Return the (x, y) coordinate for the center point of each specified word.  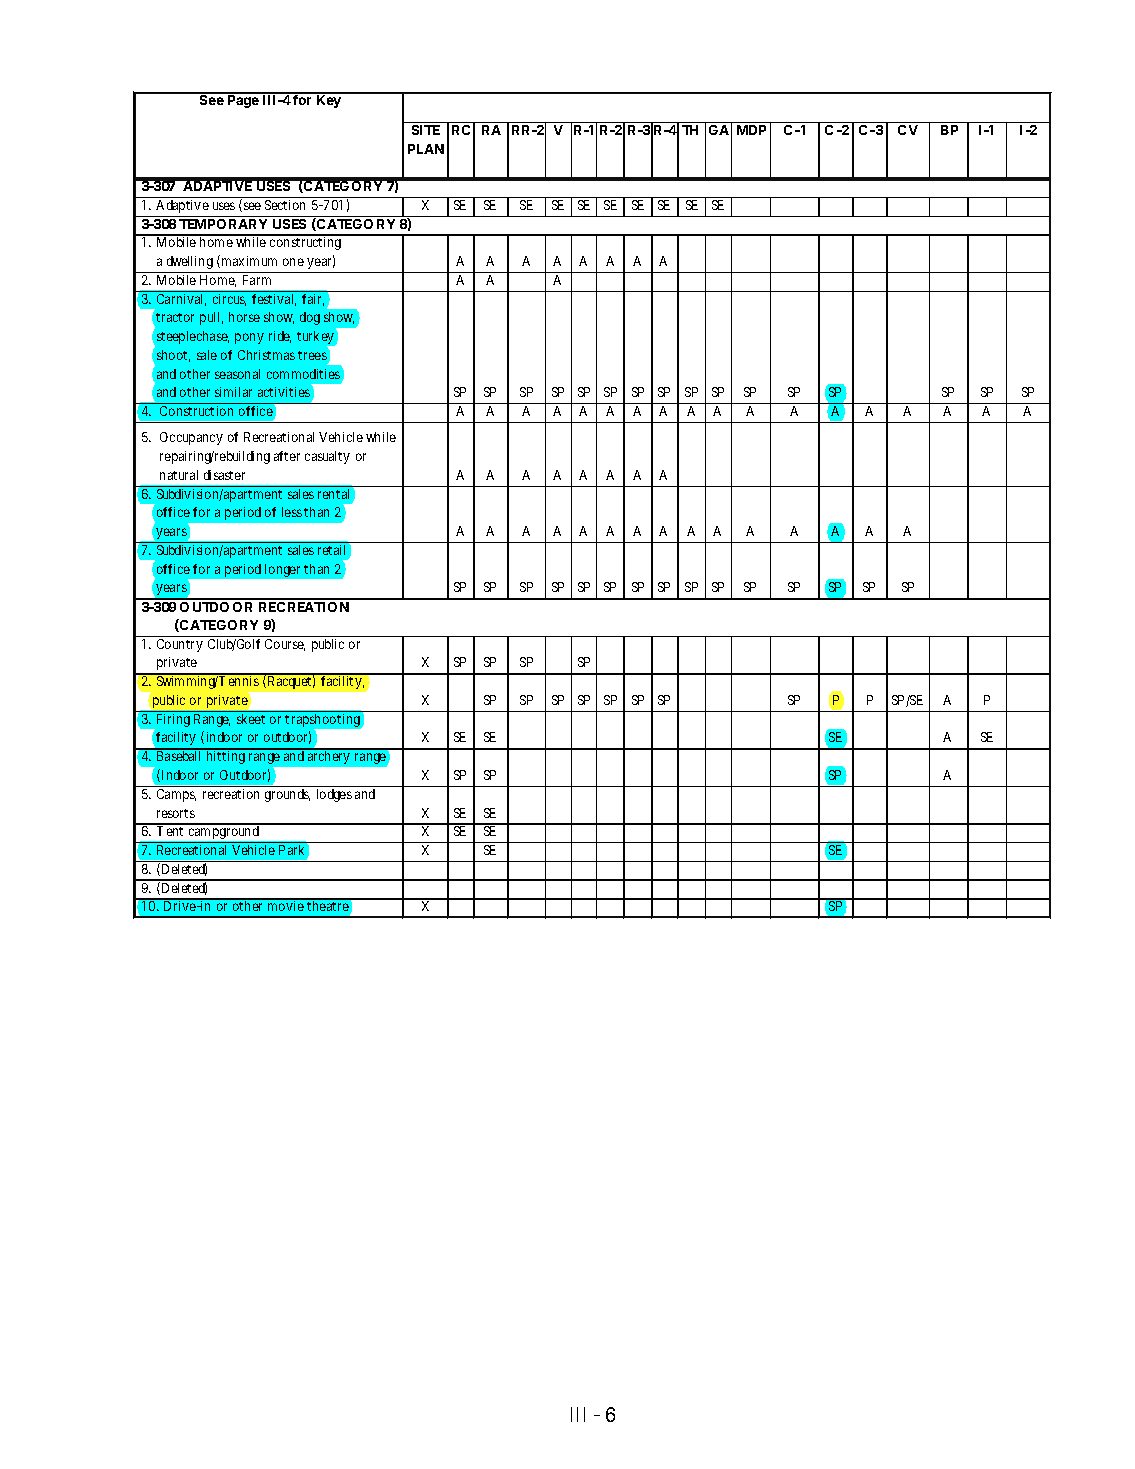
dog (310, 318)
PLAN (426, 149)
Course (285, 645)
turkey (316, 339)
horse (244, 317)
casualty (327, 457)
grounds (287, 795)
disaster (224, 475)
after (287, 456)
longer (282, 570)
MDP (751, 130)
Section (285, 205)
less (292, 512)
